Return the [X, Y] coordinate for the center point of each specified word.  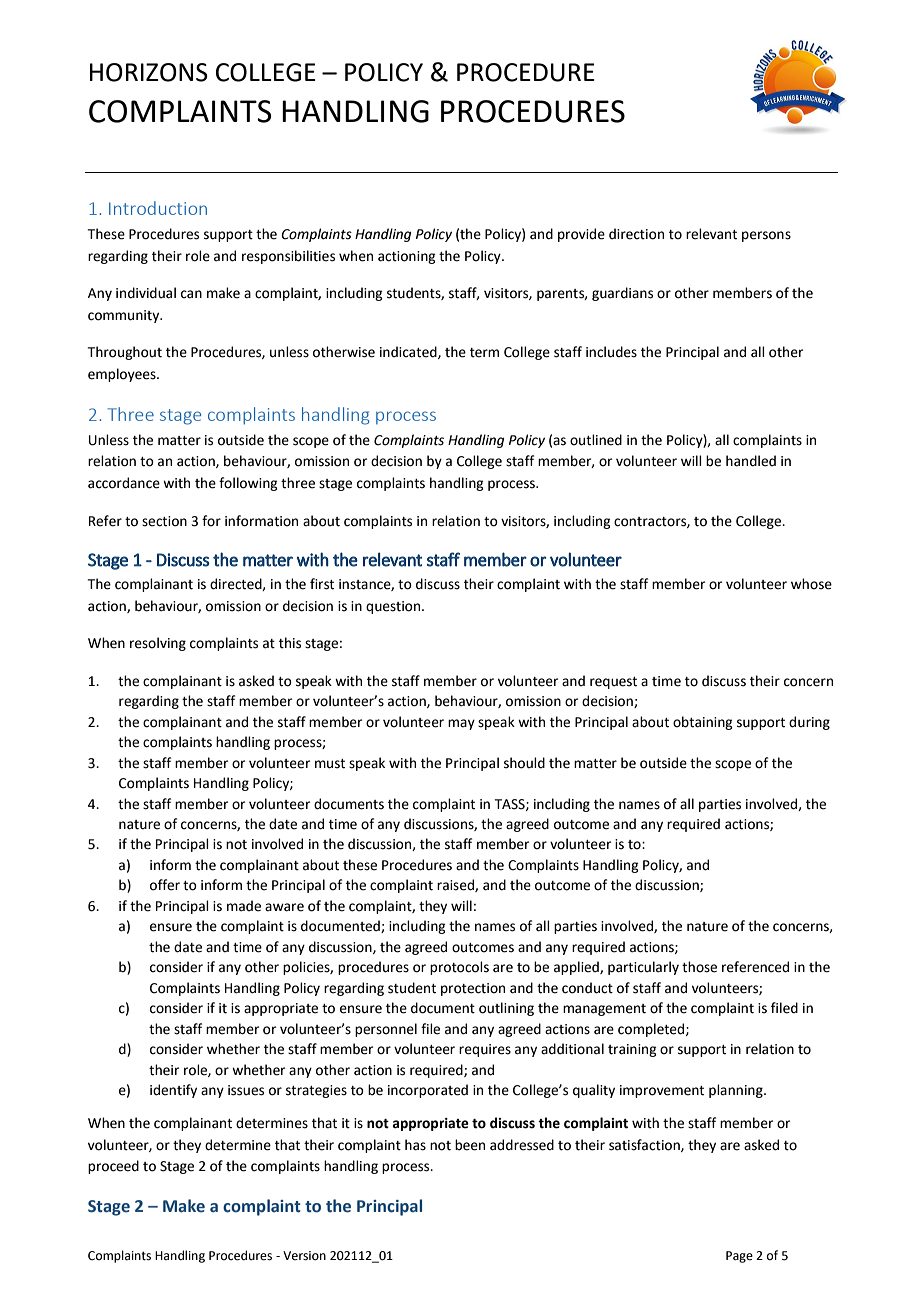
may [461, 724]
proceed [113, 1167]
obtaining [702, 723]
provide [581, 235]
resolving [158, 644]
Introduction [158, 208]
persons [766, 236]
